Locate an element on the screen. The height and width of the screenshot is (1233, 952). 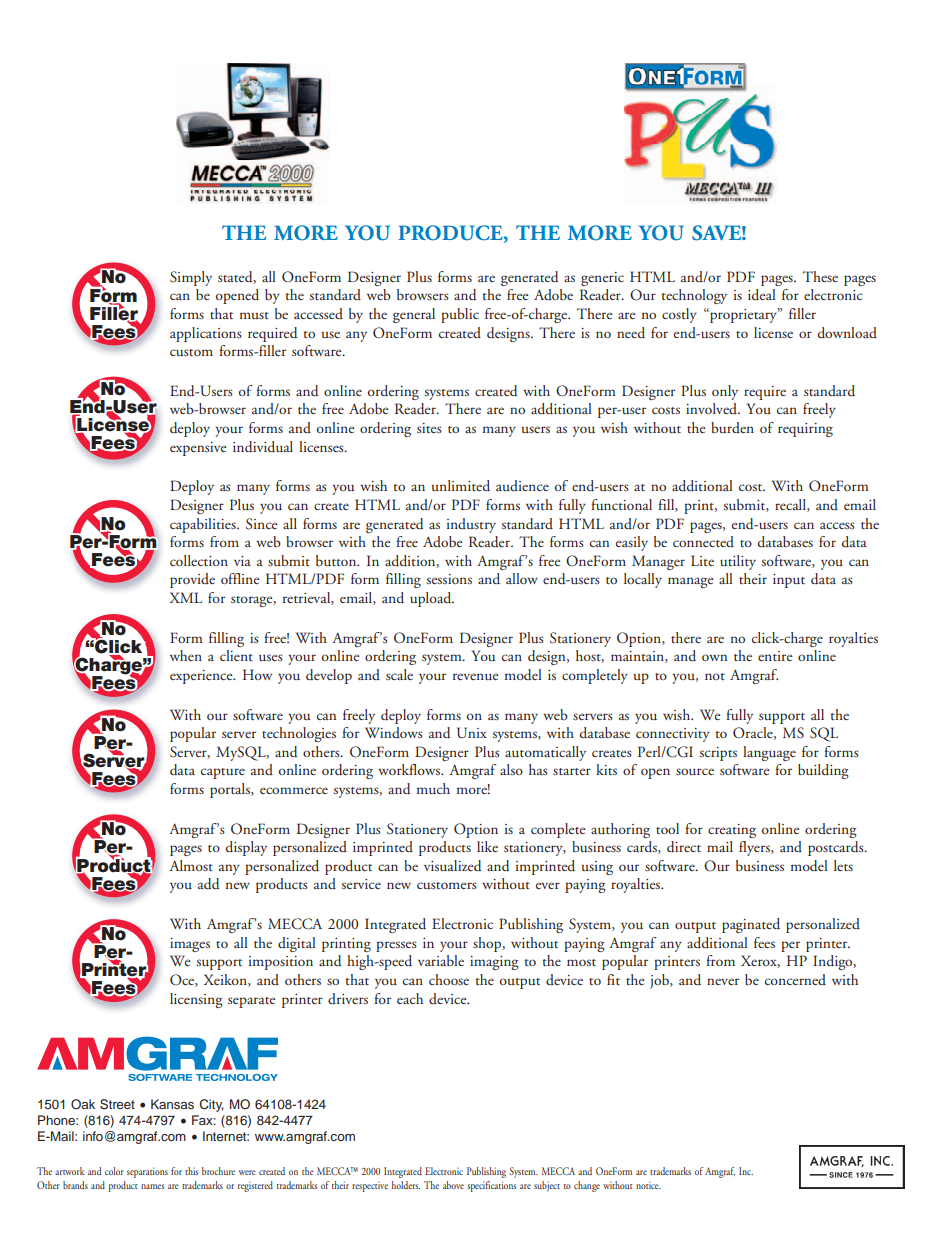
connected is located at coordinates (703, 541).
